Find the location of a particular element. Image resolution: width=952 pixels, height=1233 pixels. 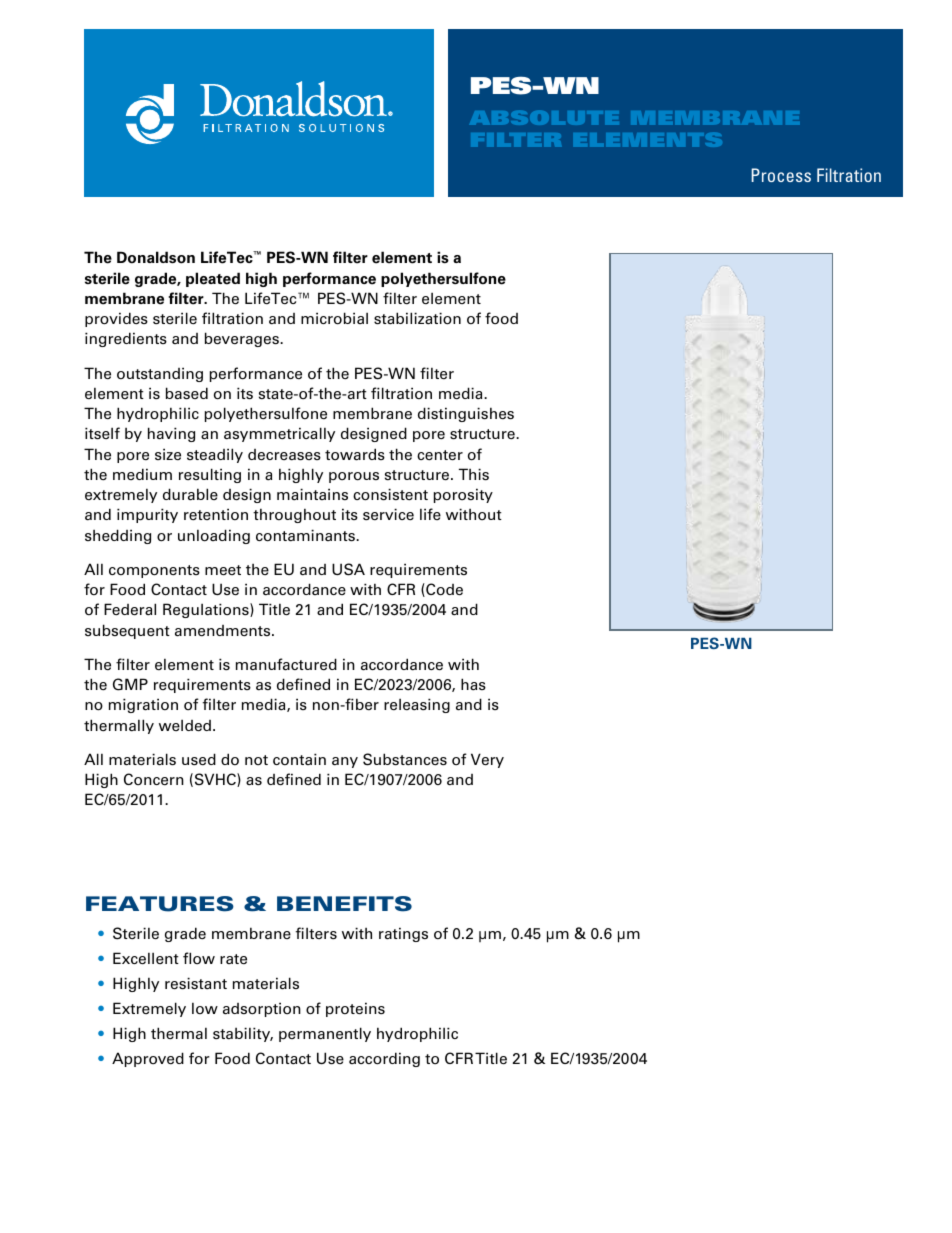

Donaldson is located at coordinates (156, 257).
